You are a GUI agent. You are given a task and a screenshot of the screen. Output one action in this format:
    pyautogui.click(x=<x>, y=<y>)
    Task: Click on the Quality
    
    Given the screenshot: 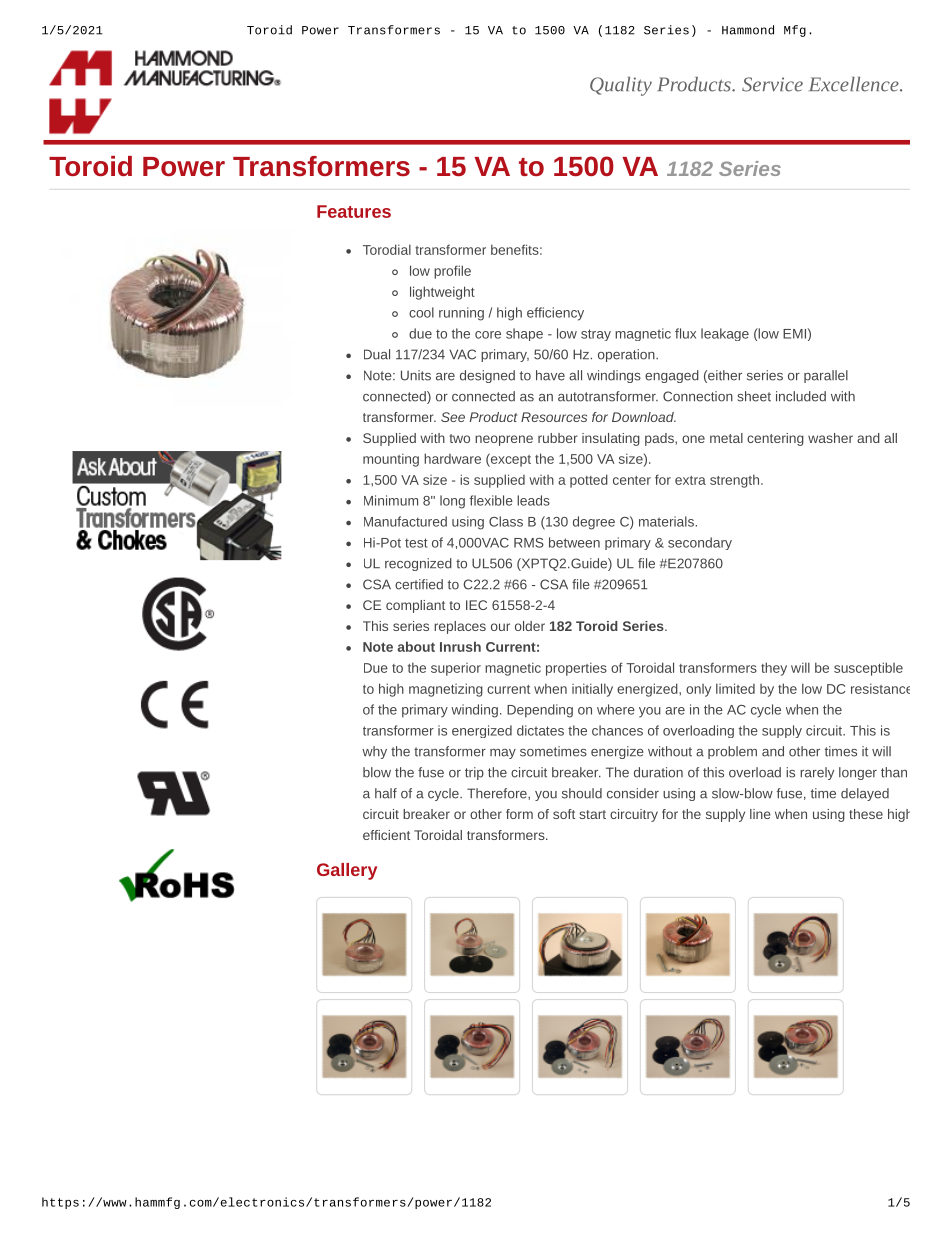 What is the action you would take?
    pyautogui.click(x=621, y=86)
